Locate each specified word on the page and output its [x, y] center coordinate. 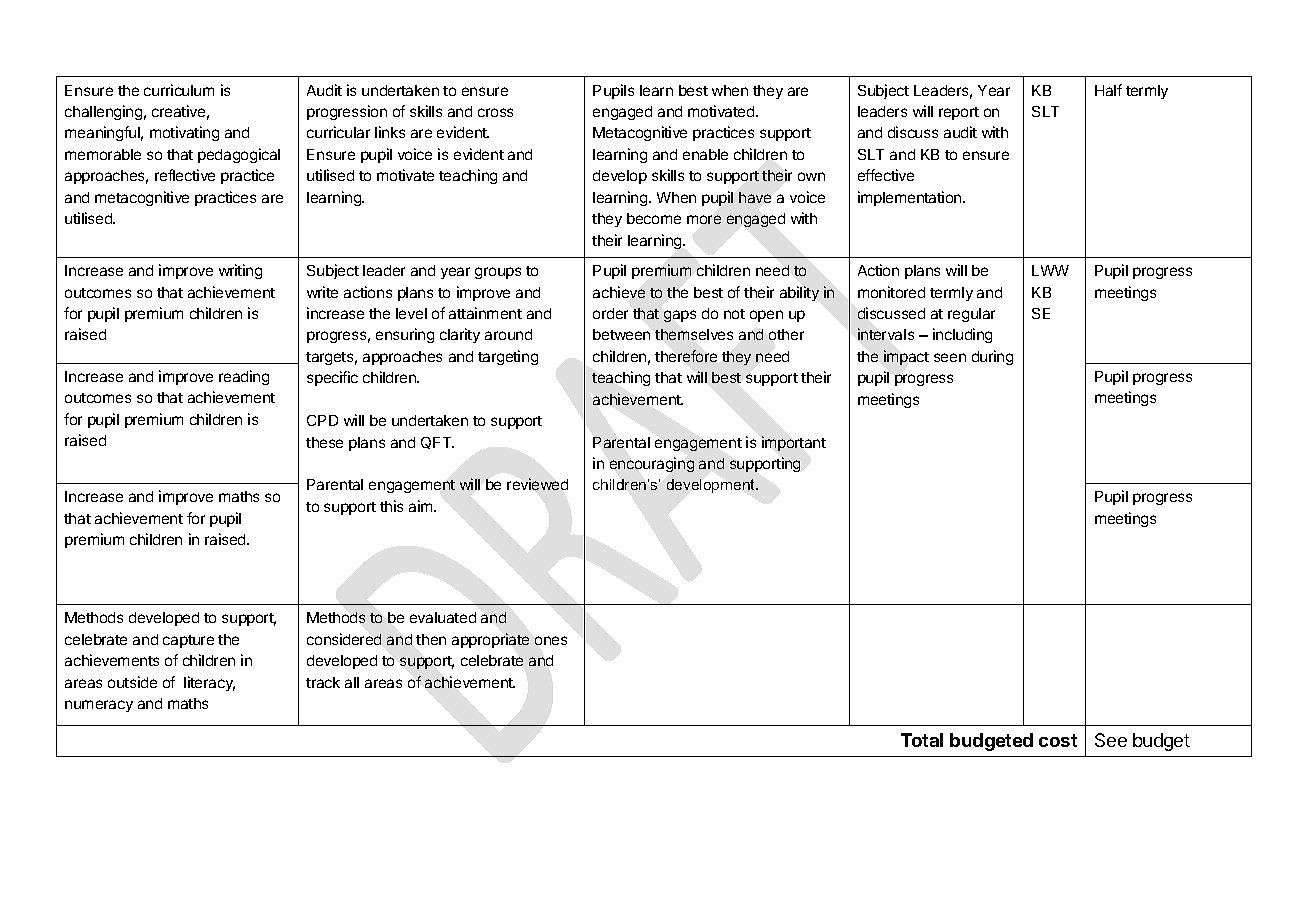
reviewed [537, 484]
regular [971, 315]
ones [551, 640]
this [391, 506]
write [322, 292]
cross [495, 112]
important [794, 443]
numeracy [99, 706]
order [610, 313]
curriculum [179, 90]
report [959, 113]
